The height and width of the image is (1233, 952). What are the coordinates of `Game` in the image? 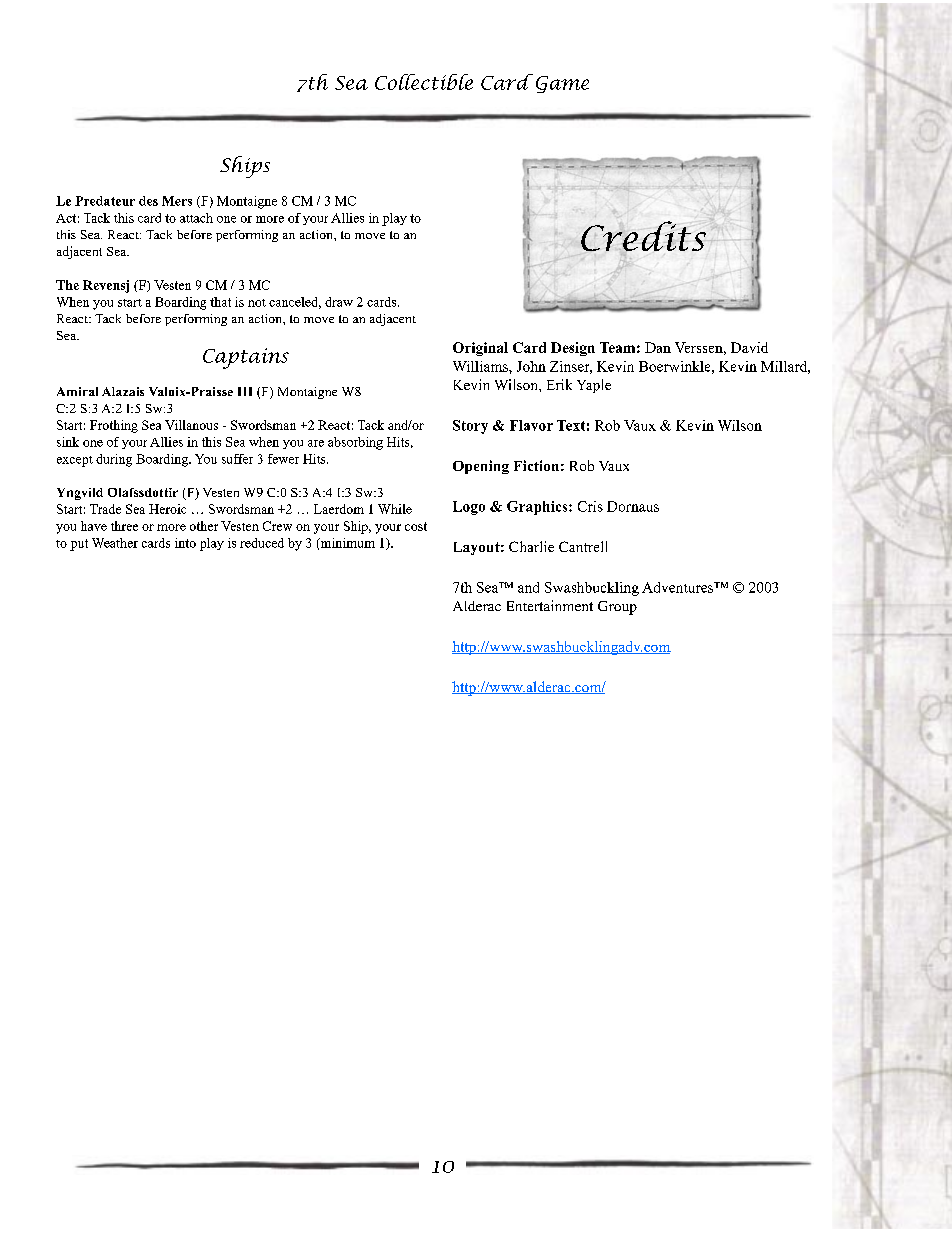 It's located at (562, 84).
